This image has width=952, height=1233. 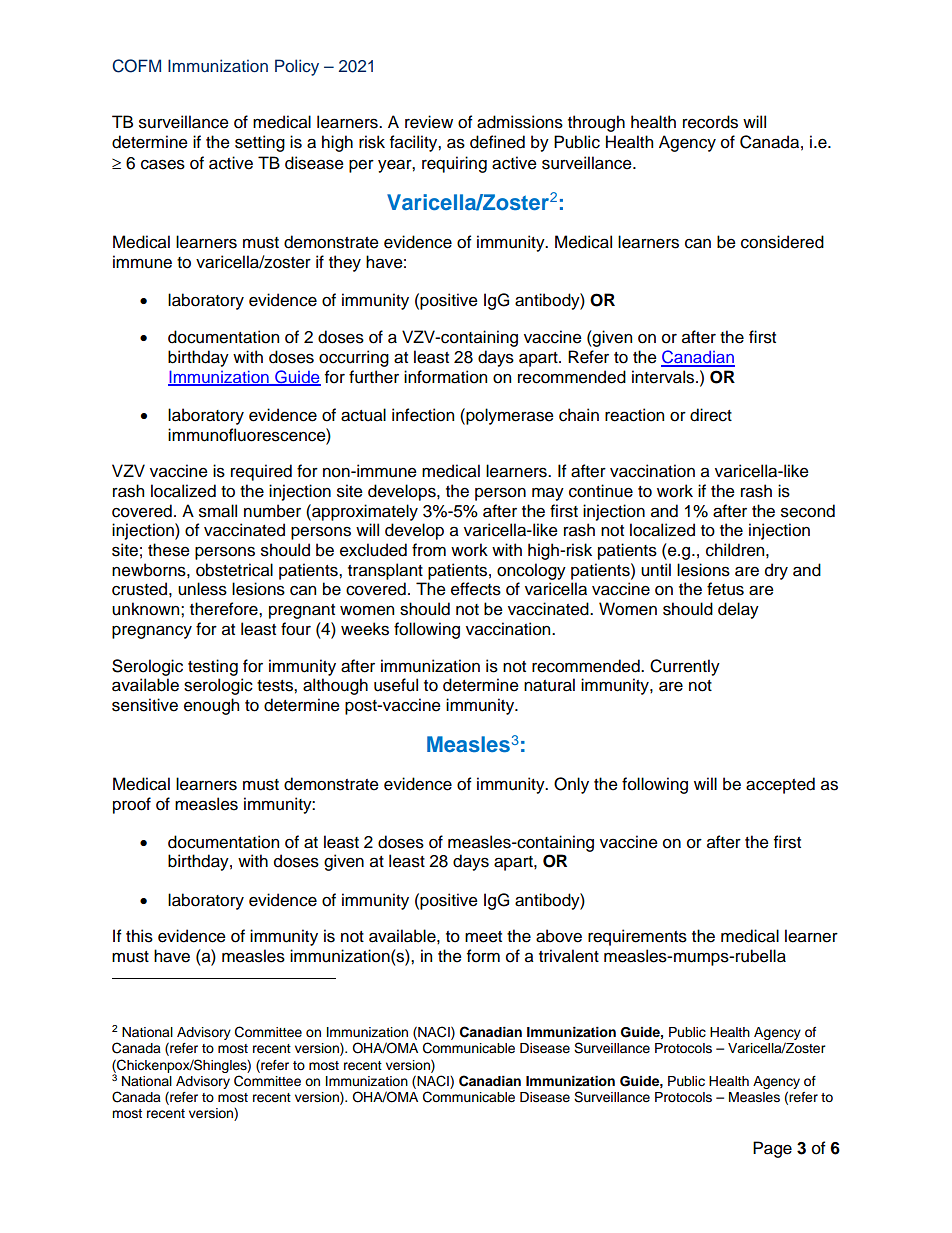 What do you see at coordinates (569, 956) in the image?
I see `trivalent` at bounding box center [569, 956].
